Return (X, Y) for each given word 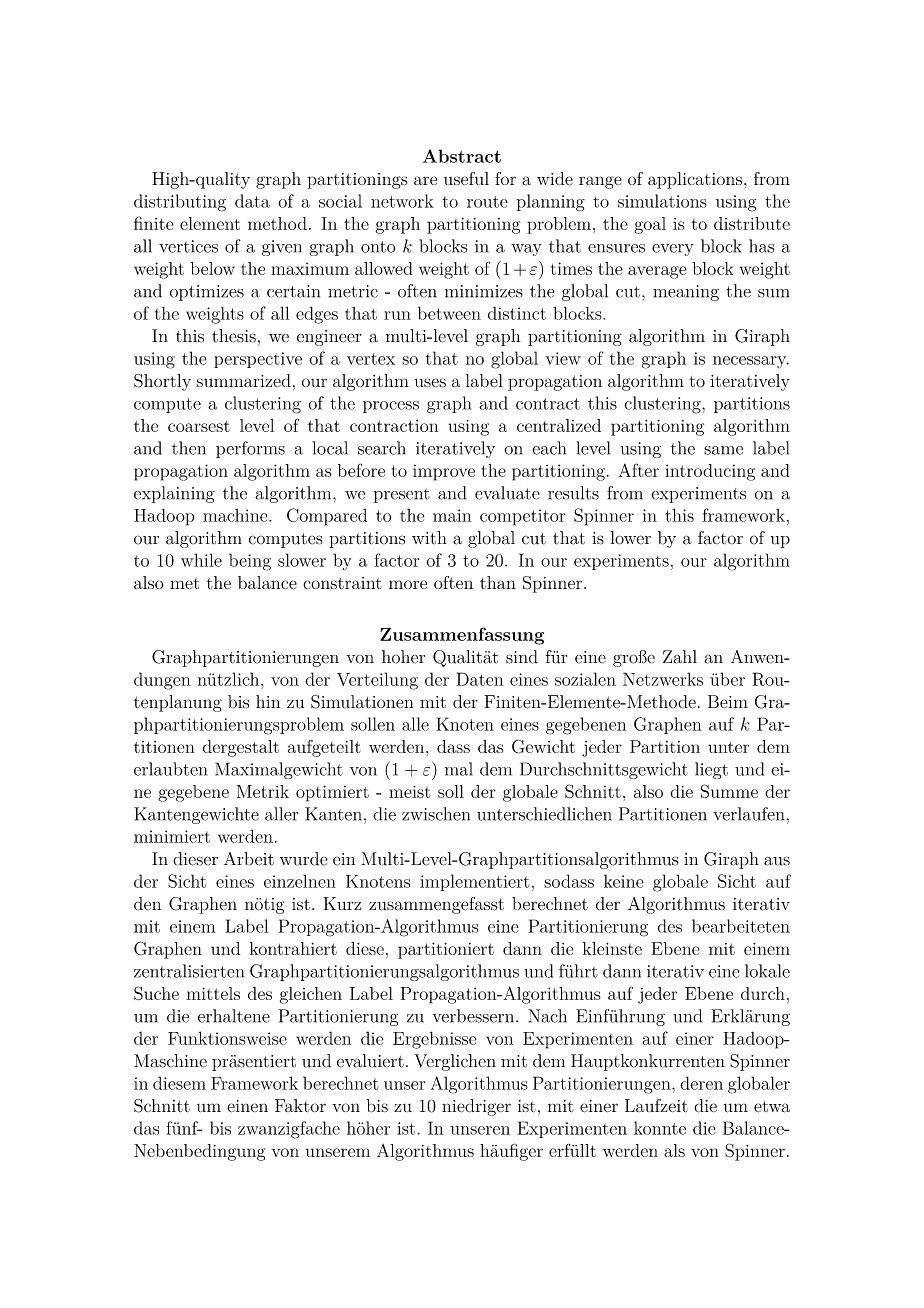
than (498, 582)
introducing (710, 472)
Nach (547, 1016)
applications (695, 180)
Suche (156, 993)
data (252, 201)
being (250, 562)
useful (466, 178)
